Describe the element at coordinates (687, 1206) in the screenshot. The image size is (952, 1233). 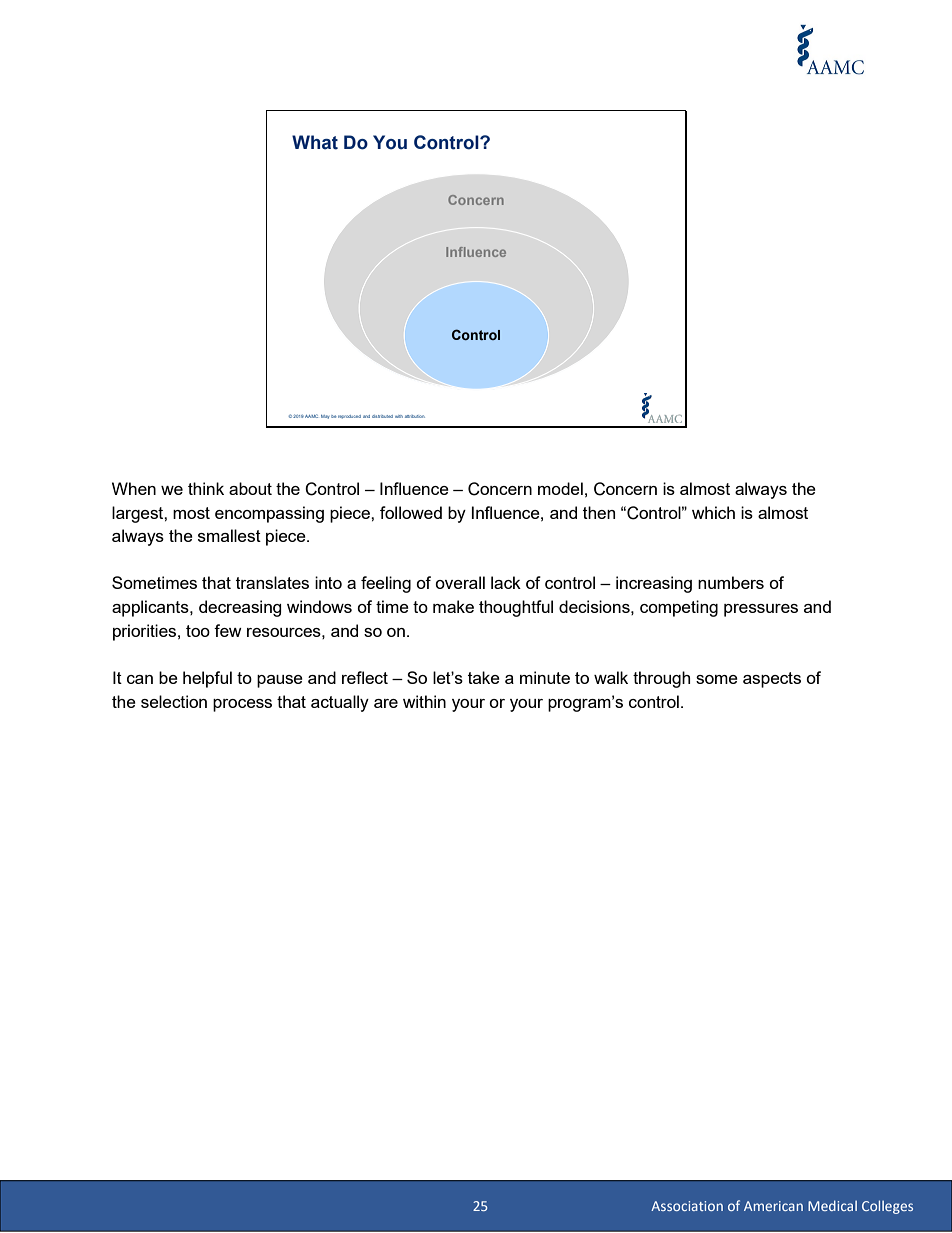
I see `Association` at that location.
